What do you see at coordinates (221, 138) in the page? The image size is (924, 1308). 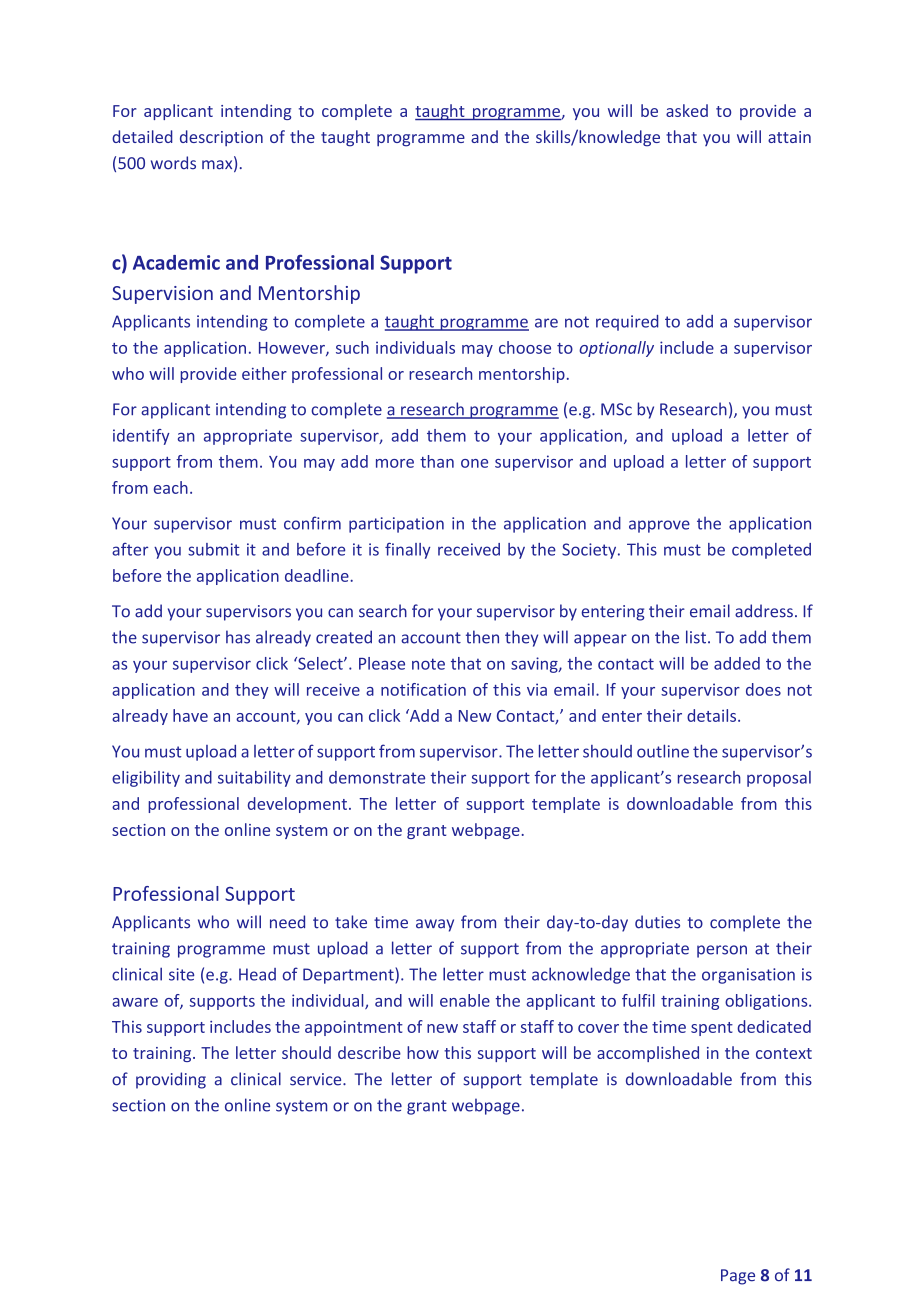 I see `description` at bounding box center [221, 138].
